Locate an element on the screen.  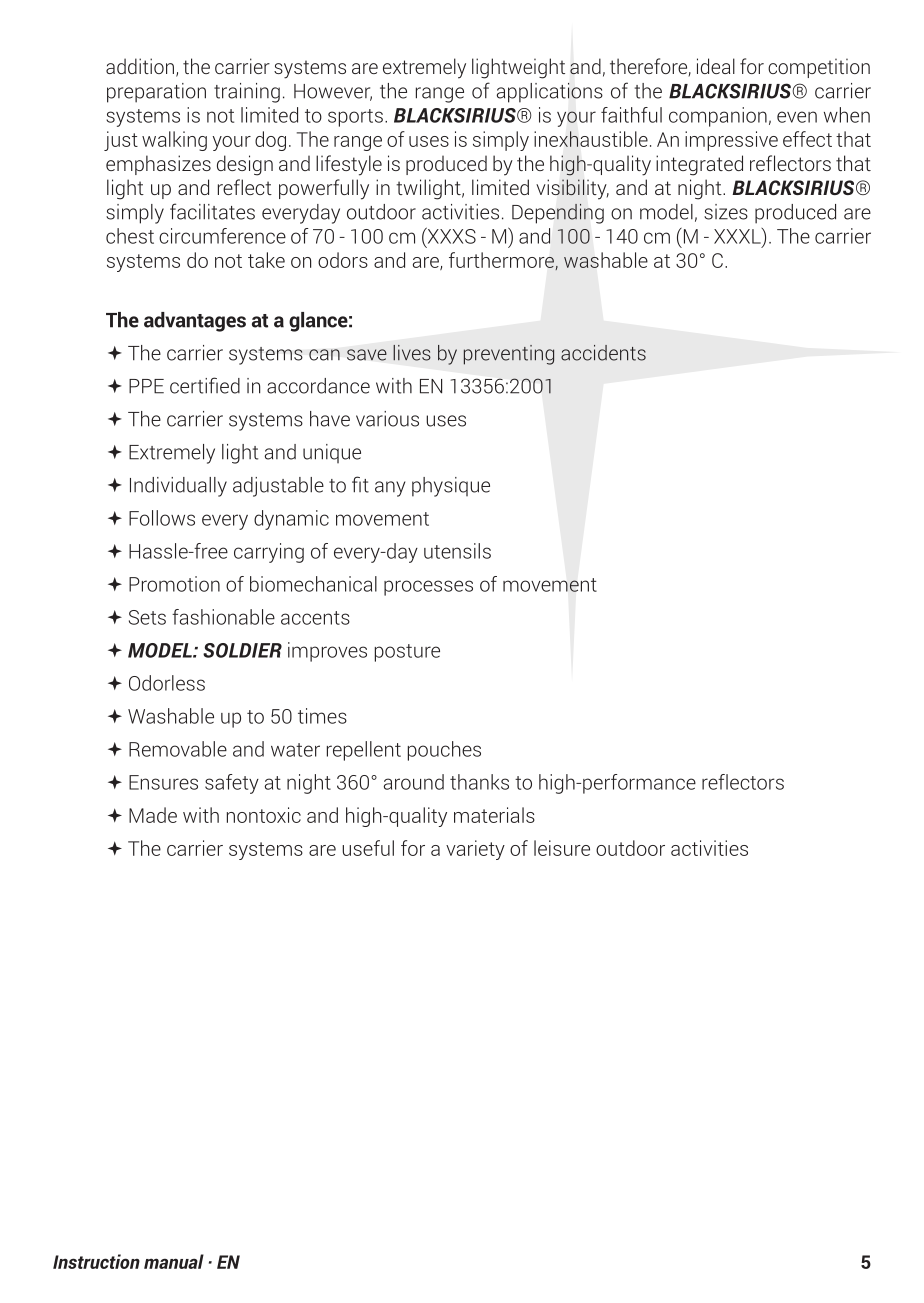
companion is located at coordinates (718, 117).
